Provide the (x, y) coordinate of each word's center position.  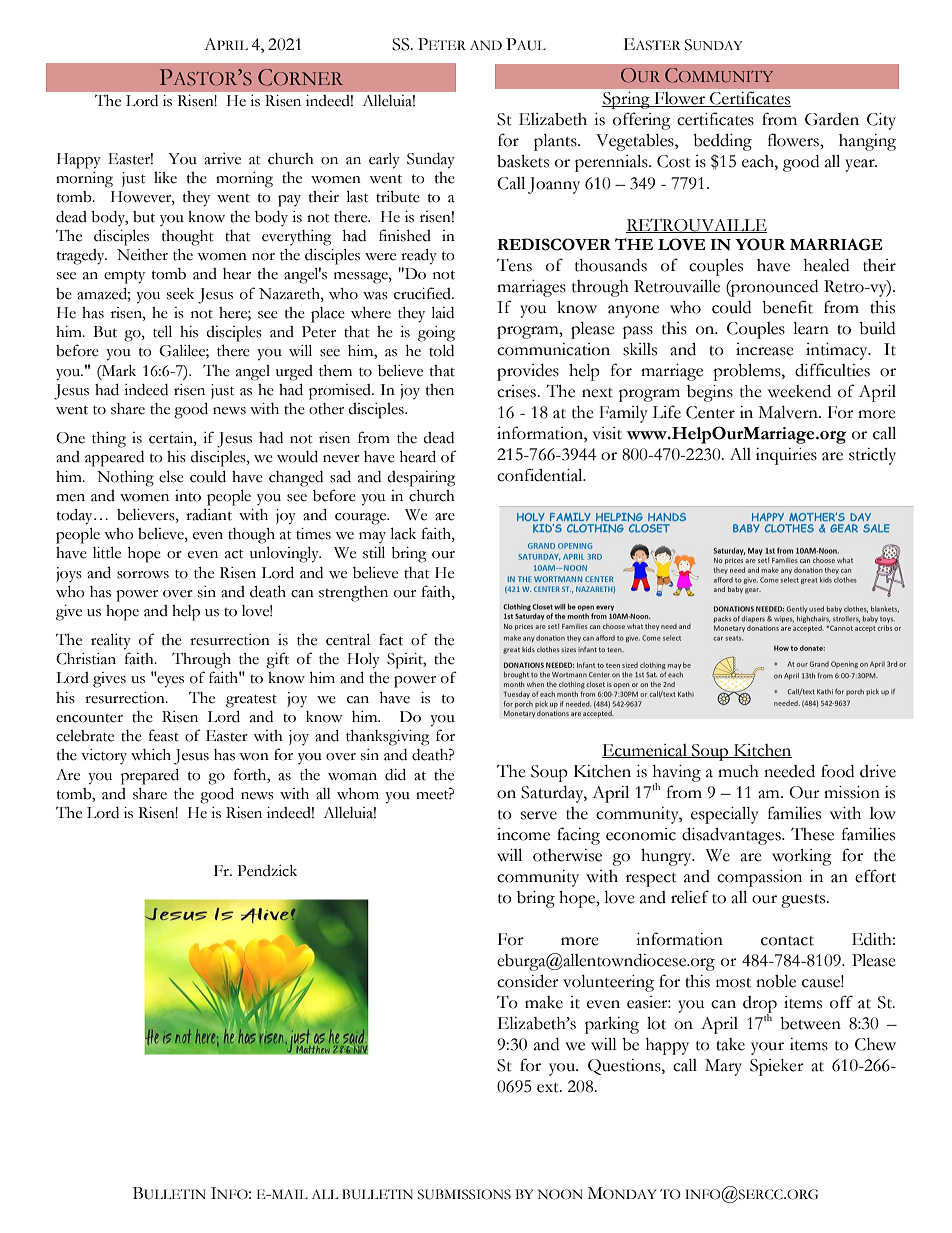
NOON (560, 1194)
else (171, 476)
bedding (722, 142)
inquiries (786, 456)
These (812, 834)
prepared (150, 776)
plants (556, 142)
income (523, 834)
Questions (625, 1067)
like (165, 178)
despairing (421, 479)
